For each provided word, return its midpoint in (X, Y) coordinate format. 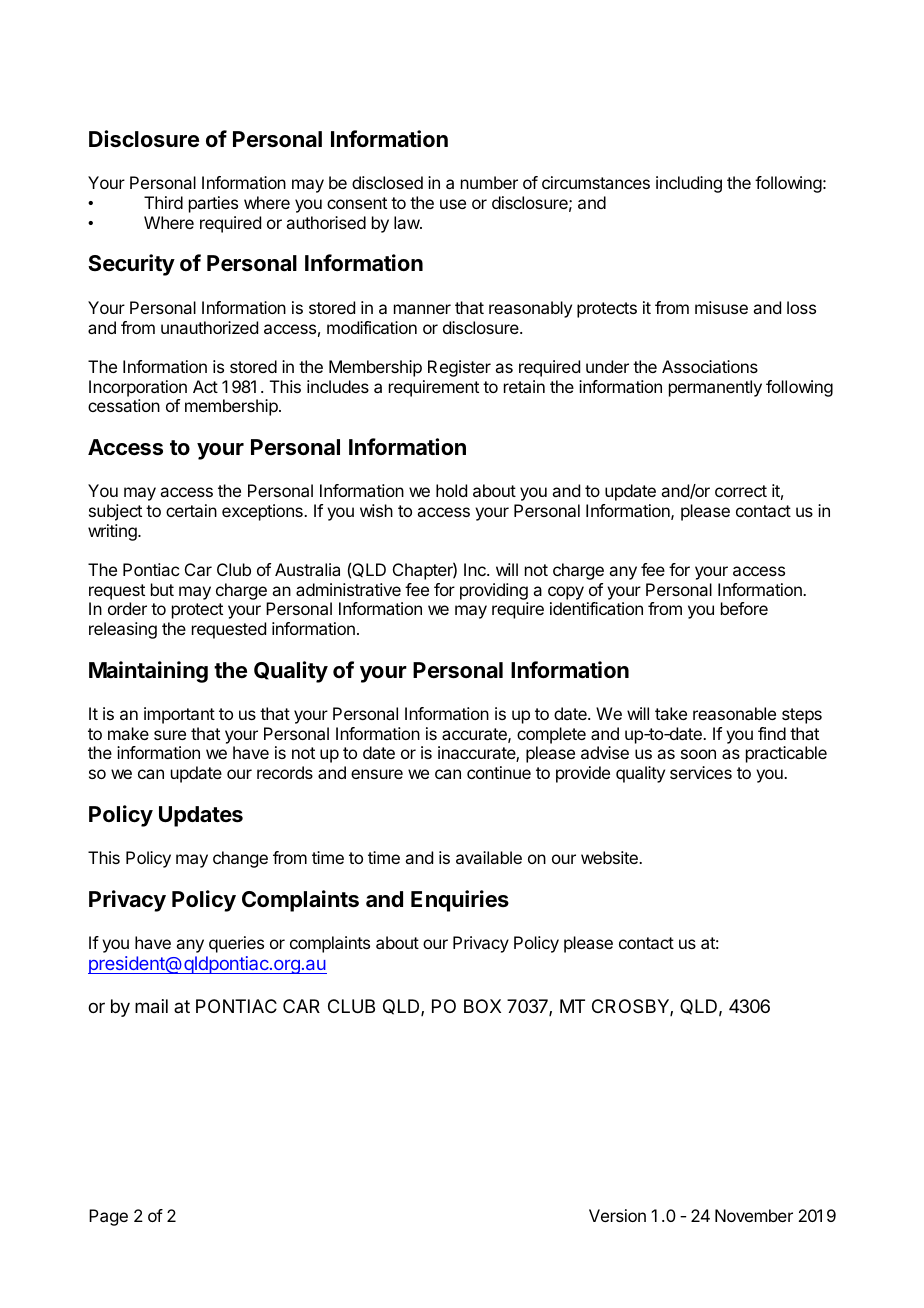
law (407, 222)
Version (617, 1215)
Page (108, 1217)
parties (213, 204)
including (689, 184)
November (754, 1215)
